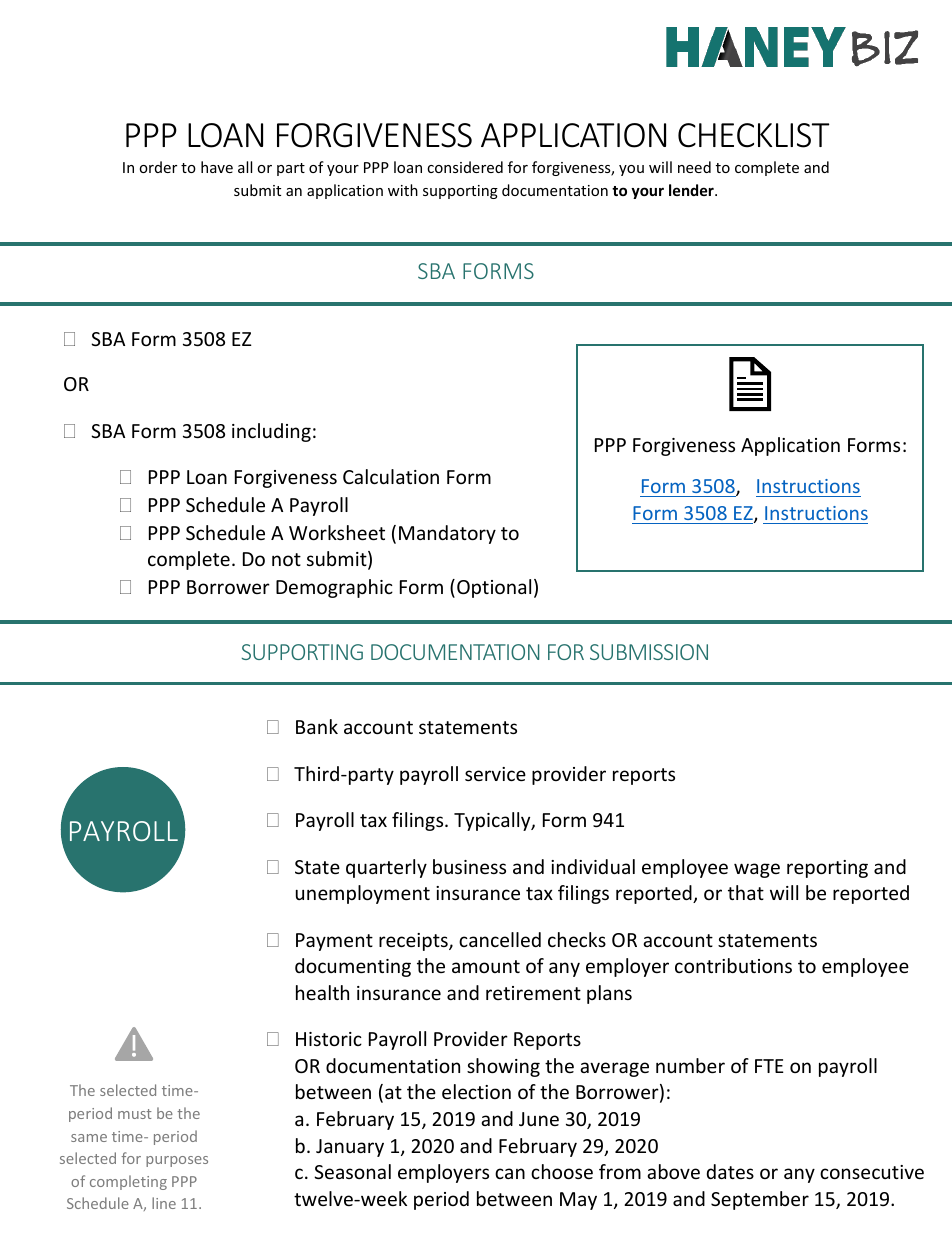 The height and width of the screenshot is (1233, 952). What do you see at coordinates (649, 652) in the screenshot?
I see `SUBMISSION` at bounding box center [649, 652].
